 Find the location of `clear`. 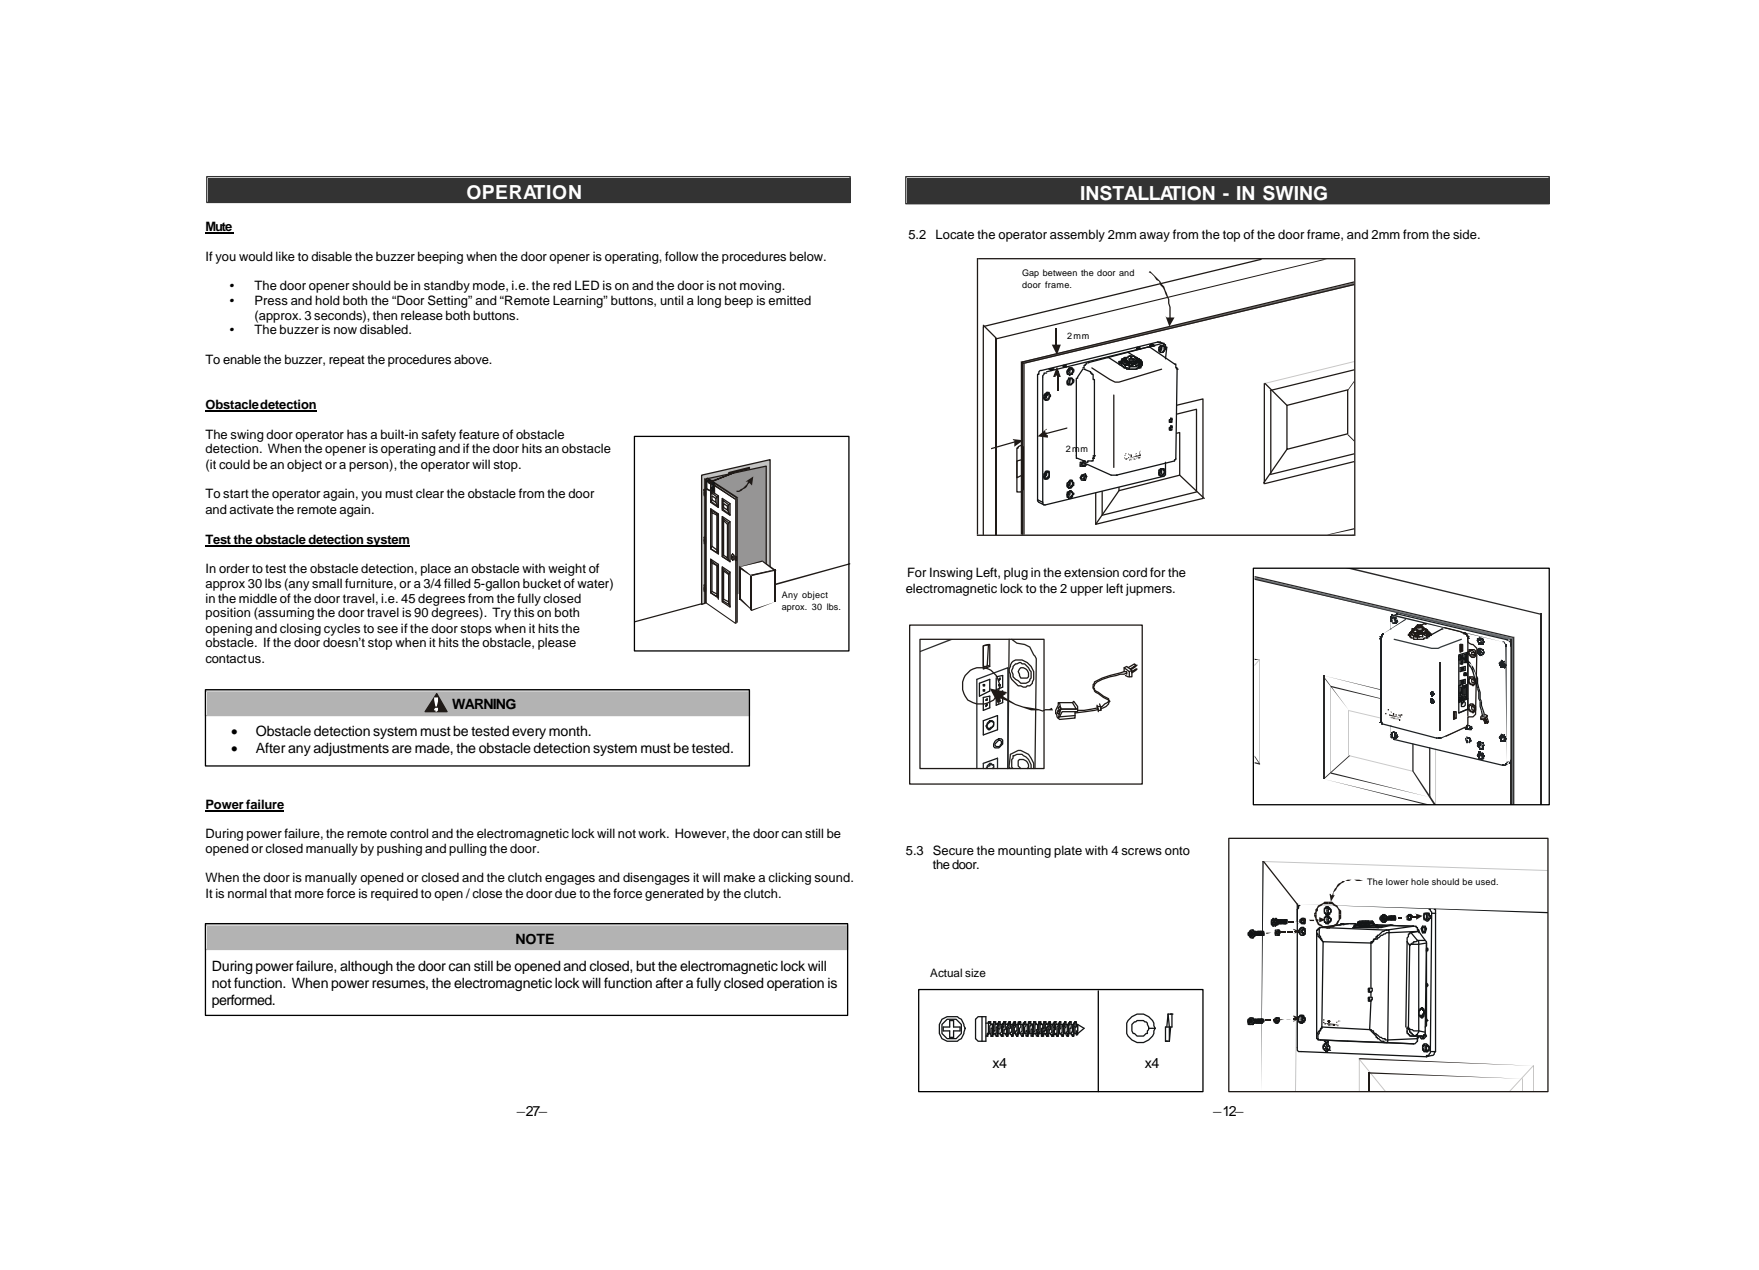

clear is located at coordinates (430, 493).
